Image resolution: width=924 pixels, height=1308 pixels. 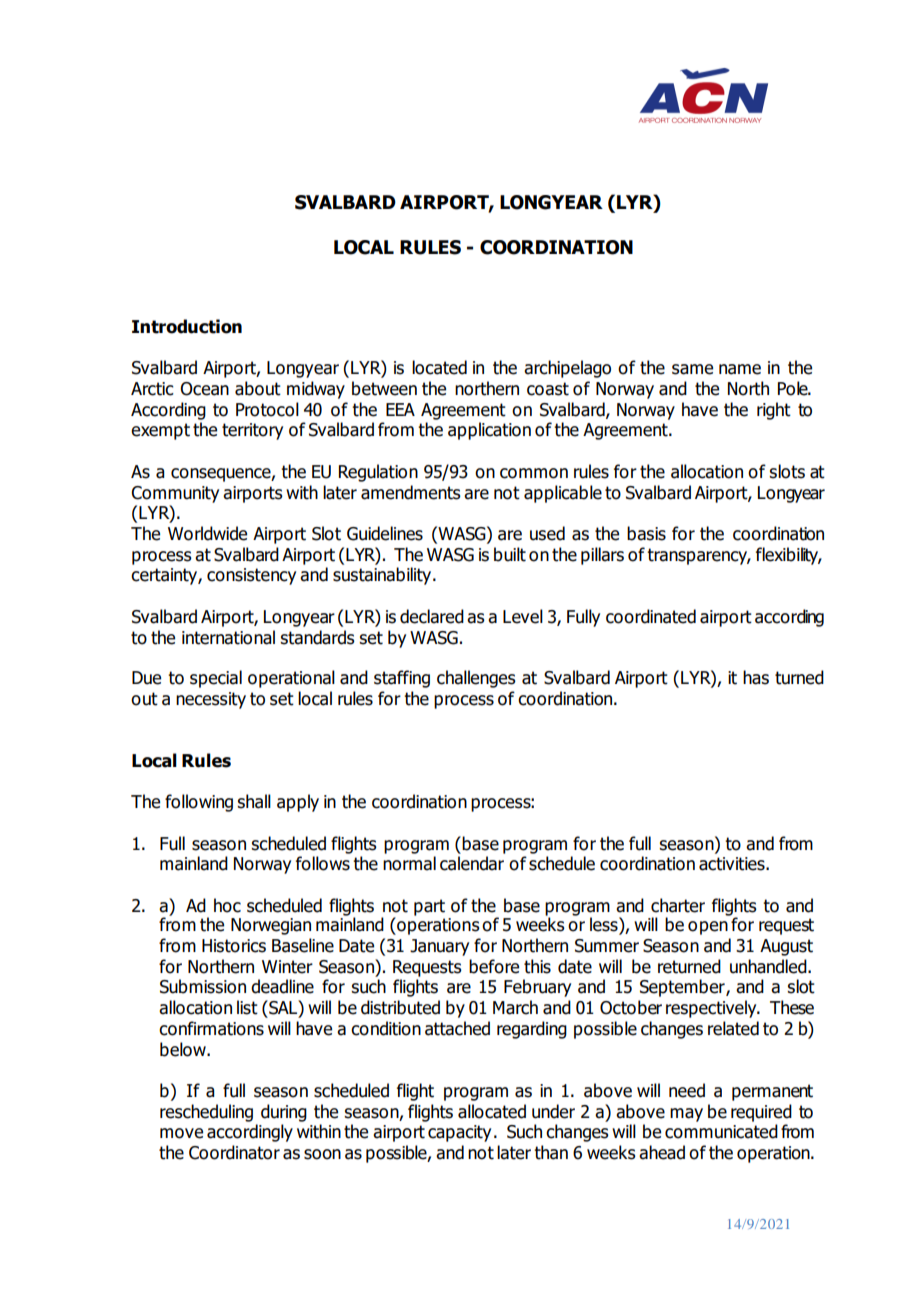 I want to click on normal, so click(x=409, y=863).
